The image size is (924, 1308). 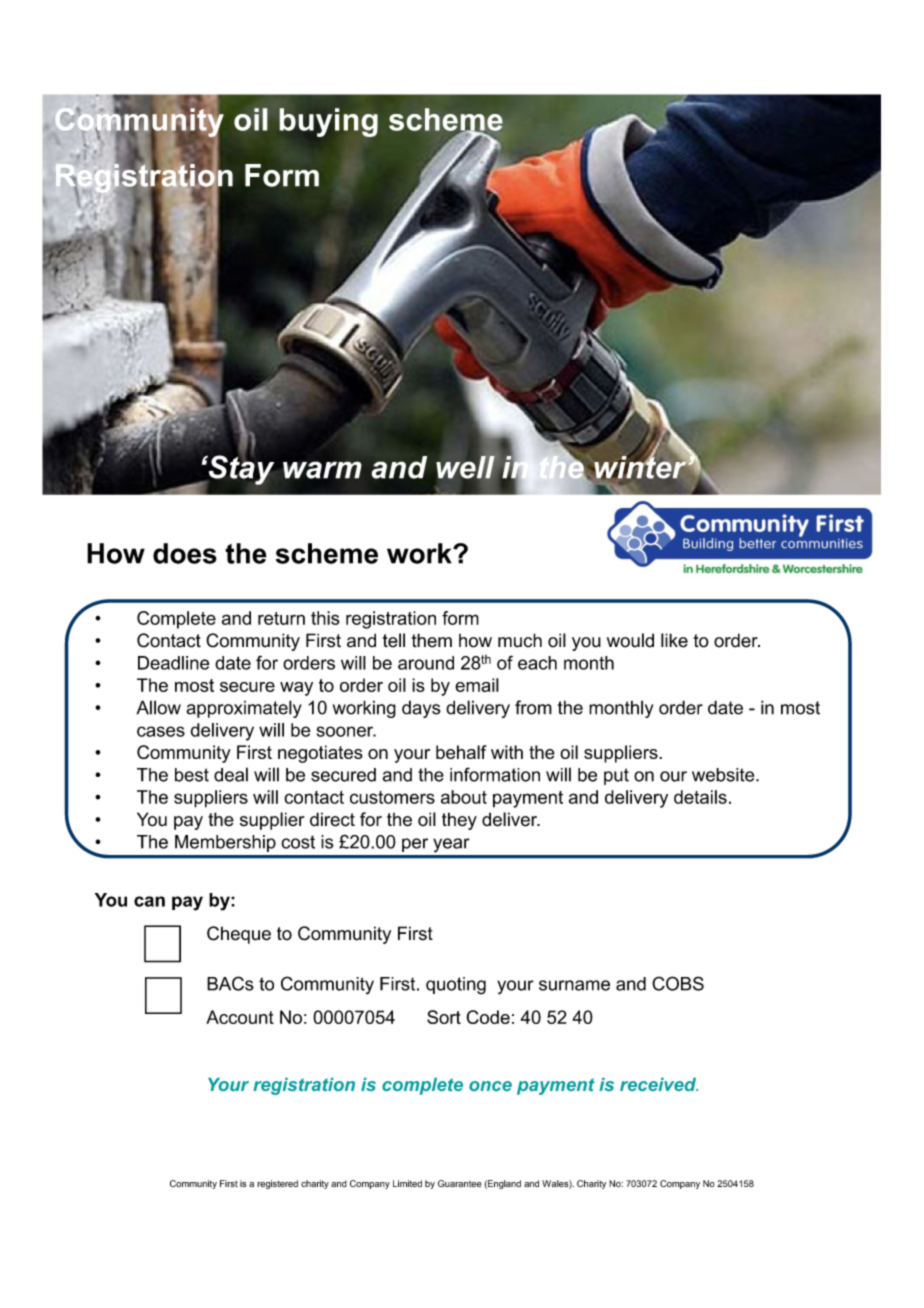 I want to click on buying, so click(x=328, y=122).
